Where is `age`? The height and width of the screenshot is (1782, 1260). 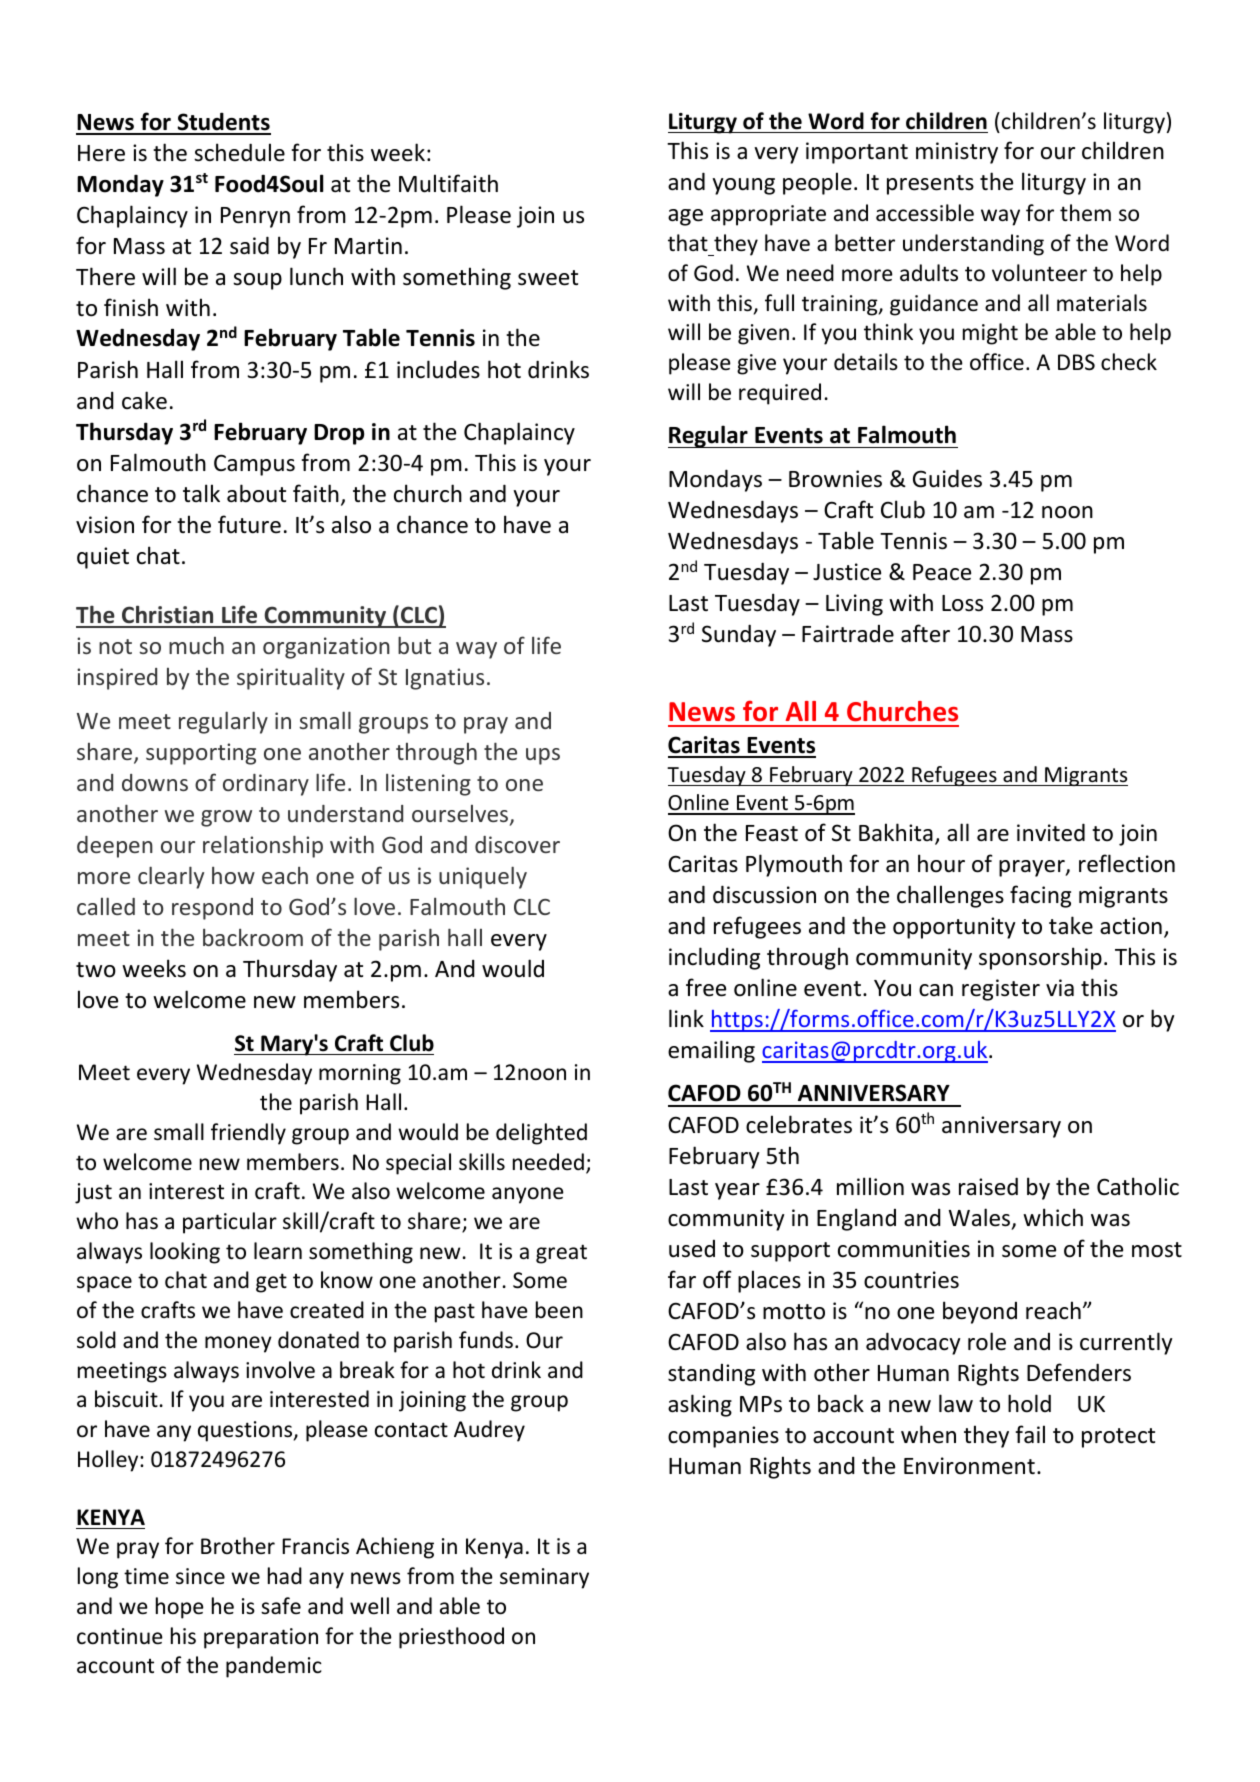 age is located at coordinates (685, 217).
